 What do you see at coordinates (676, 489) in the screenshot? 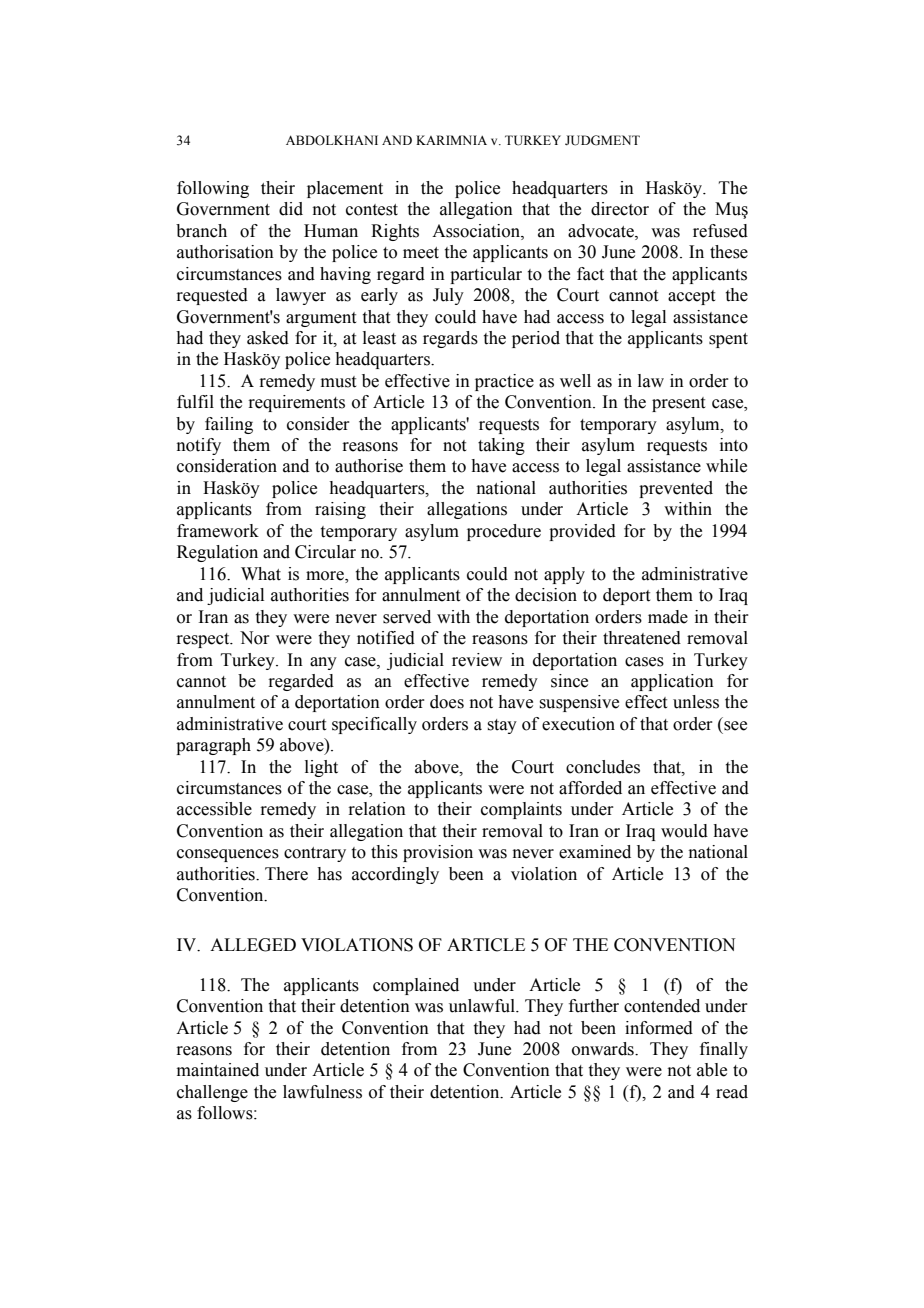
I see `prevented` at bounding box center [676, 489].
